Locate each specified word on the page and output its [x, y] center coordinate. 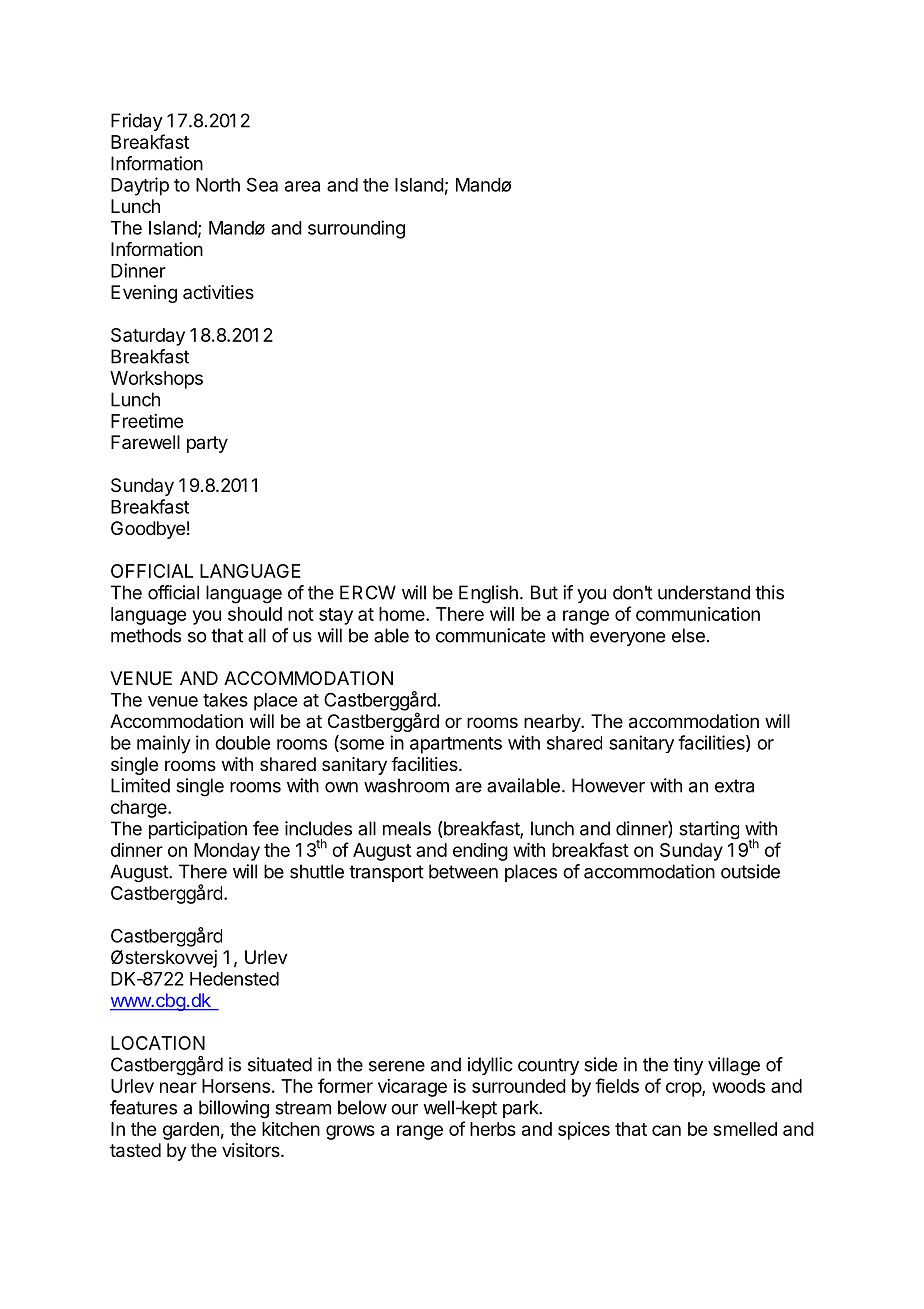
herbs [493, 1129]
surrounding [356, 229]
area [302, 186]
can [666, 1130]
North [218, 185]
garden [191, 1131]
